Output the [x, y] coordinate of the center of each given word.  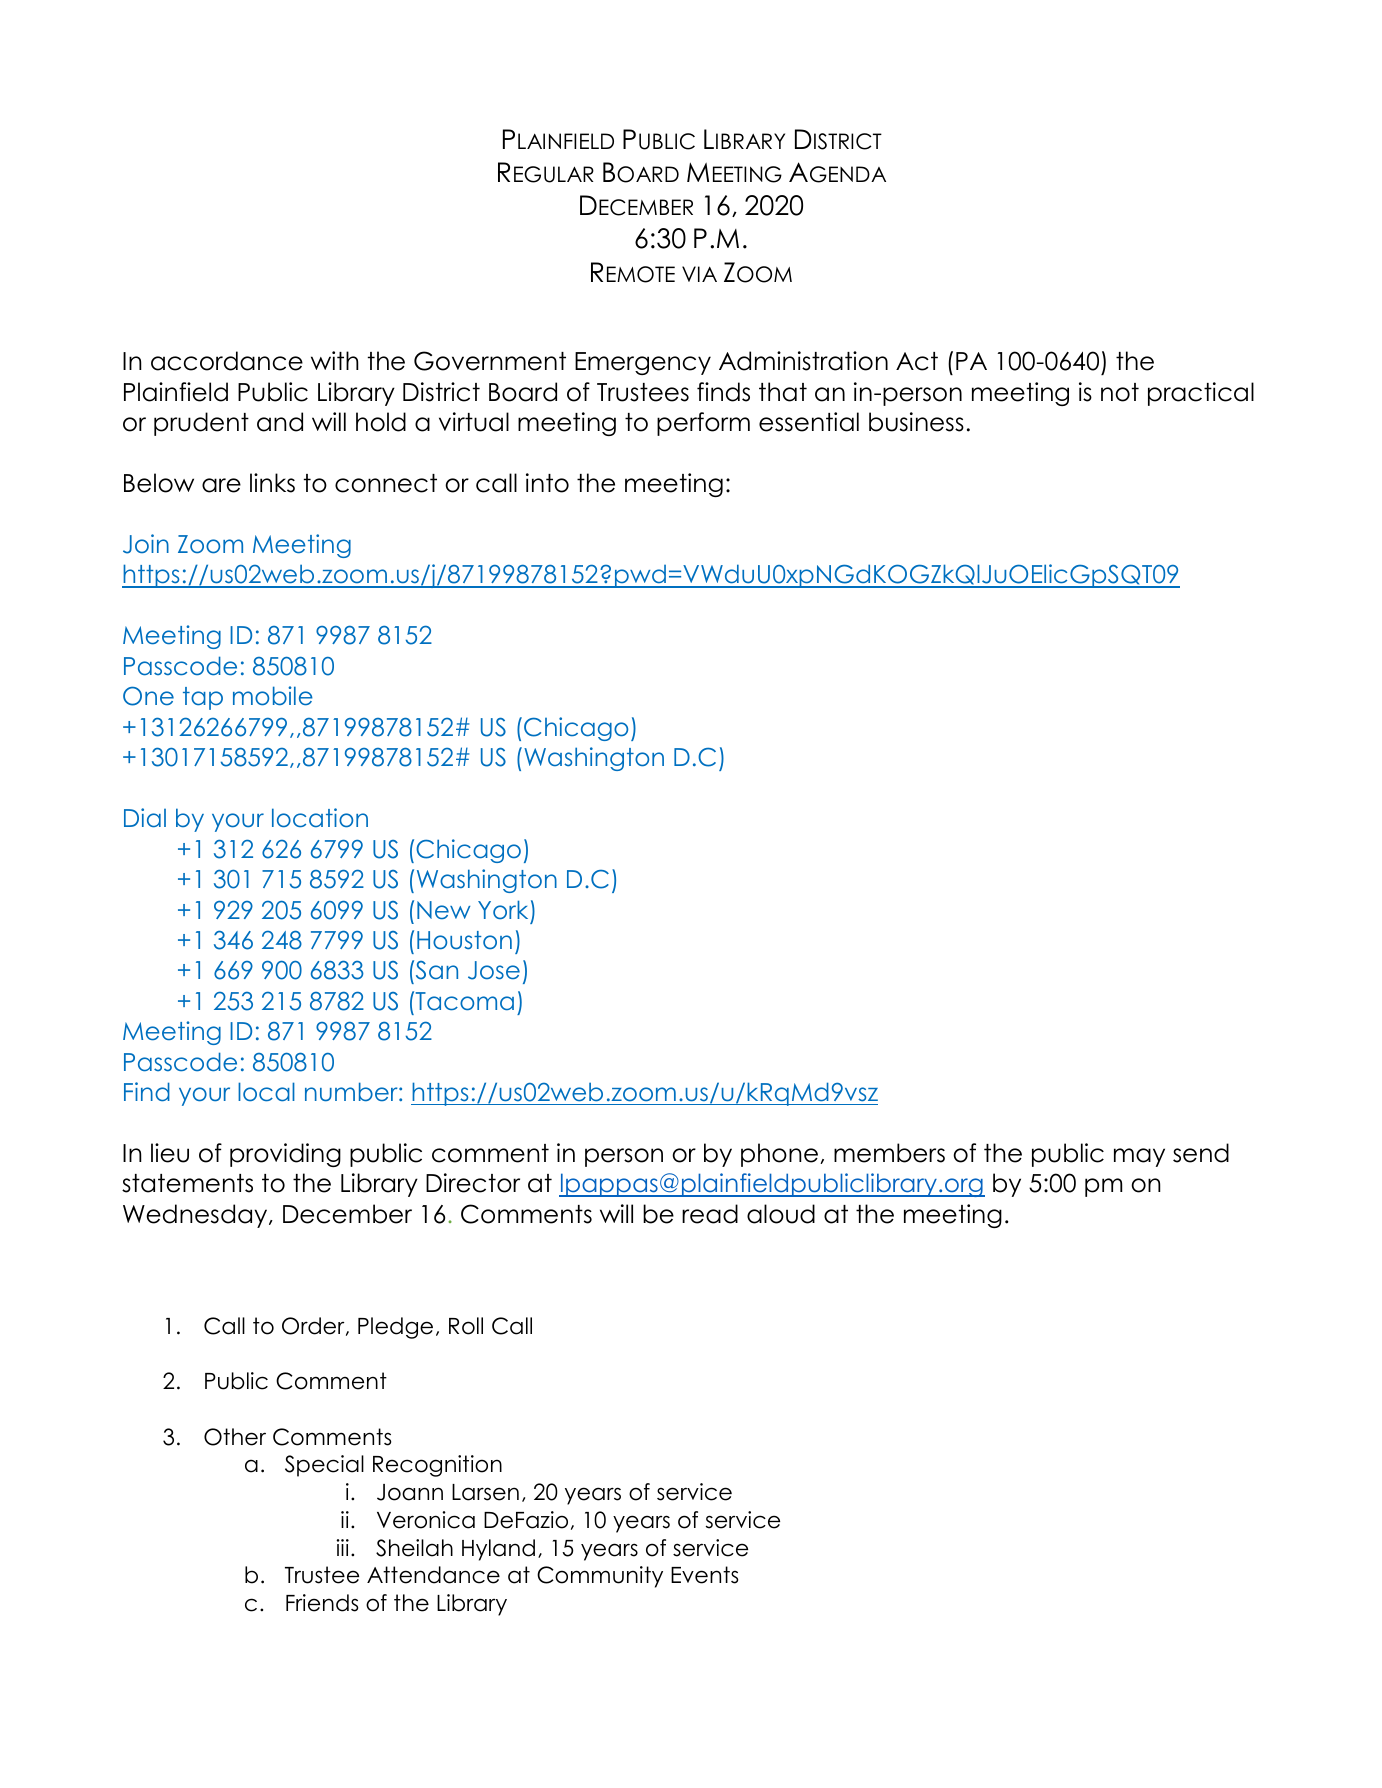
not [1120, 392]
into [547, 483]
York [503, 910]
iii [342, 1547]
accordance [227, 361]
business [916, 422]
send [1201, 1153]
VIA [699, 274]
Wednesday [196, 1216]
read [710, 1214]
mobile [273, 696]
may [1139, 1157]
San [435, 970]
